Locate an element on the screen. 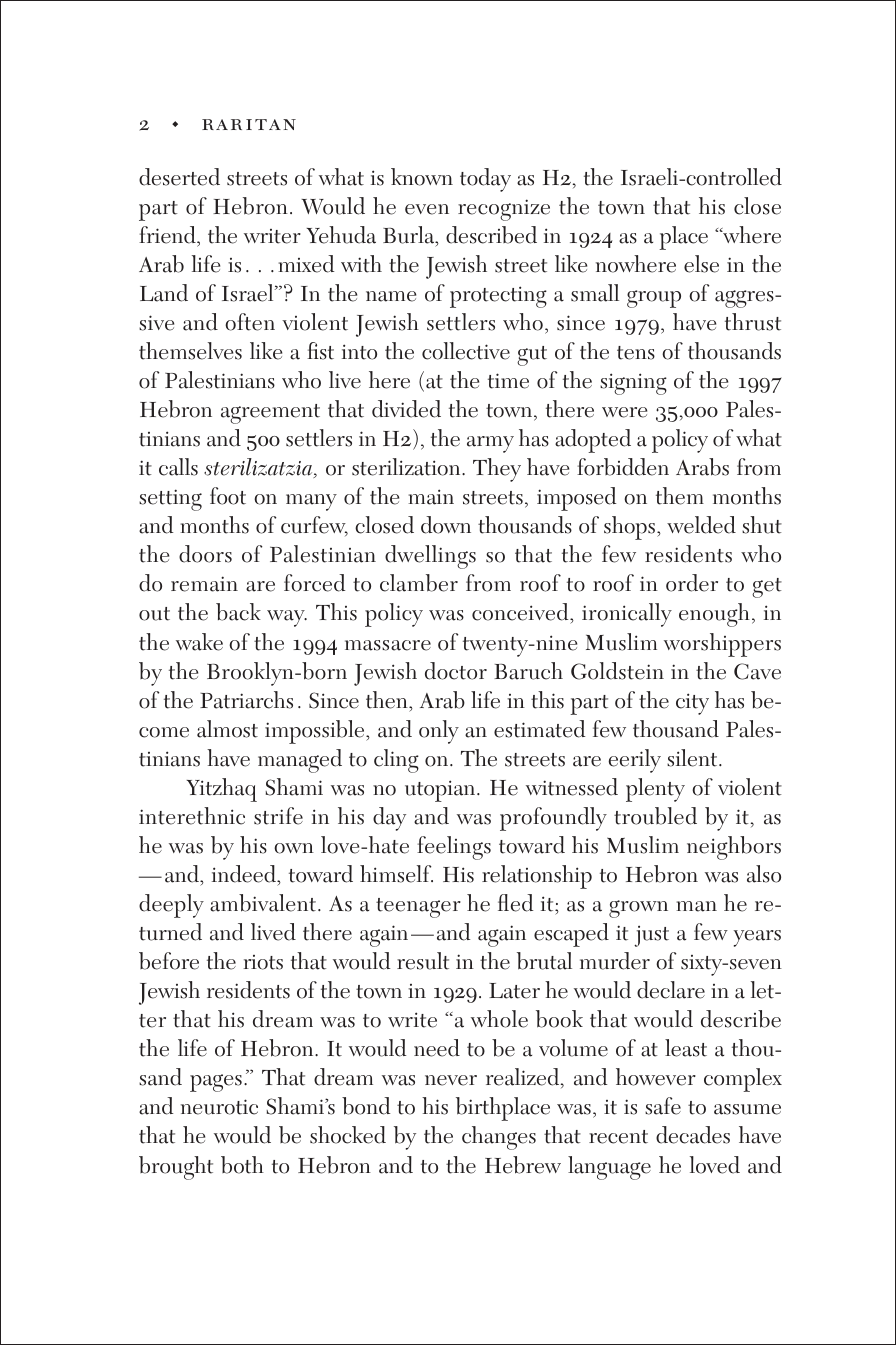 This screenshot has height=1345, width=896. else is located at coordinates (701, 264).
